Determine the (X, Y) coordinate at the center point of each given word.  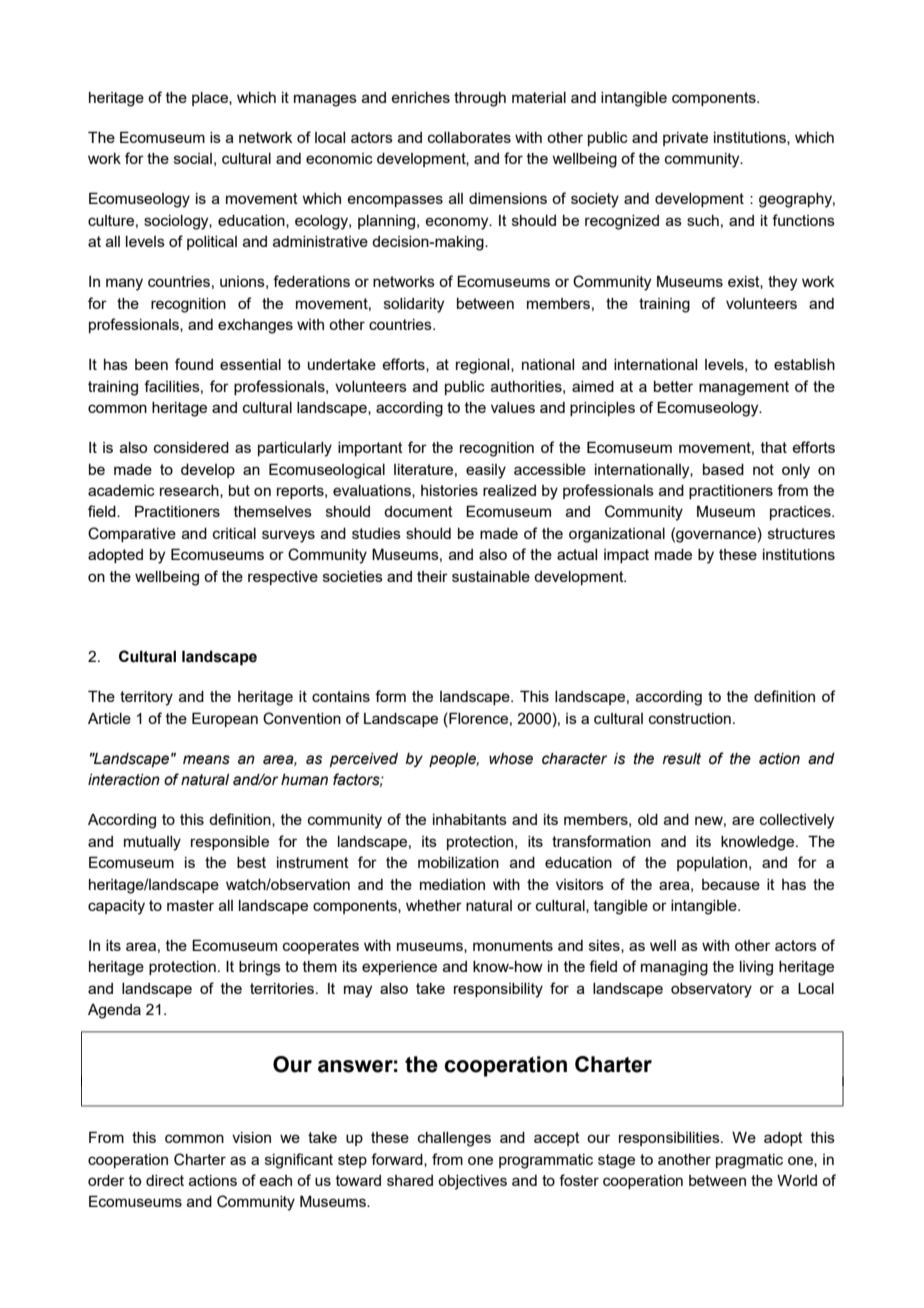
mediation (452, 884)
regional (484, 366)
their (432, 576)
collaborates (469, 137)
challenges (454, 1139)
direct (165, 1180)
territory (146, 698)
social (193, 158)
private (685, 139)
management (744, 388)
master (190, 905)
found (194, 364)
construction (690, 718)
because (731, 884)
